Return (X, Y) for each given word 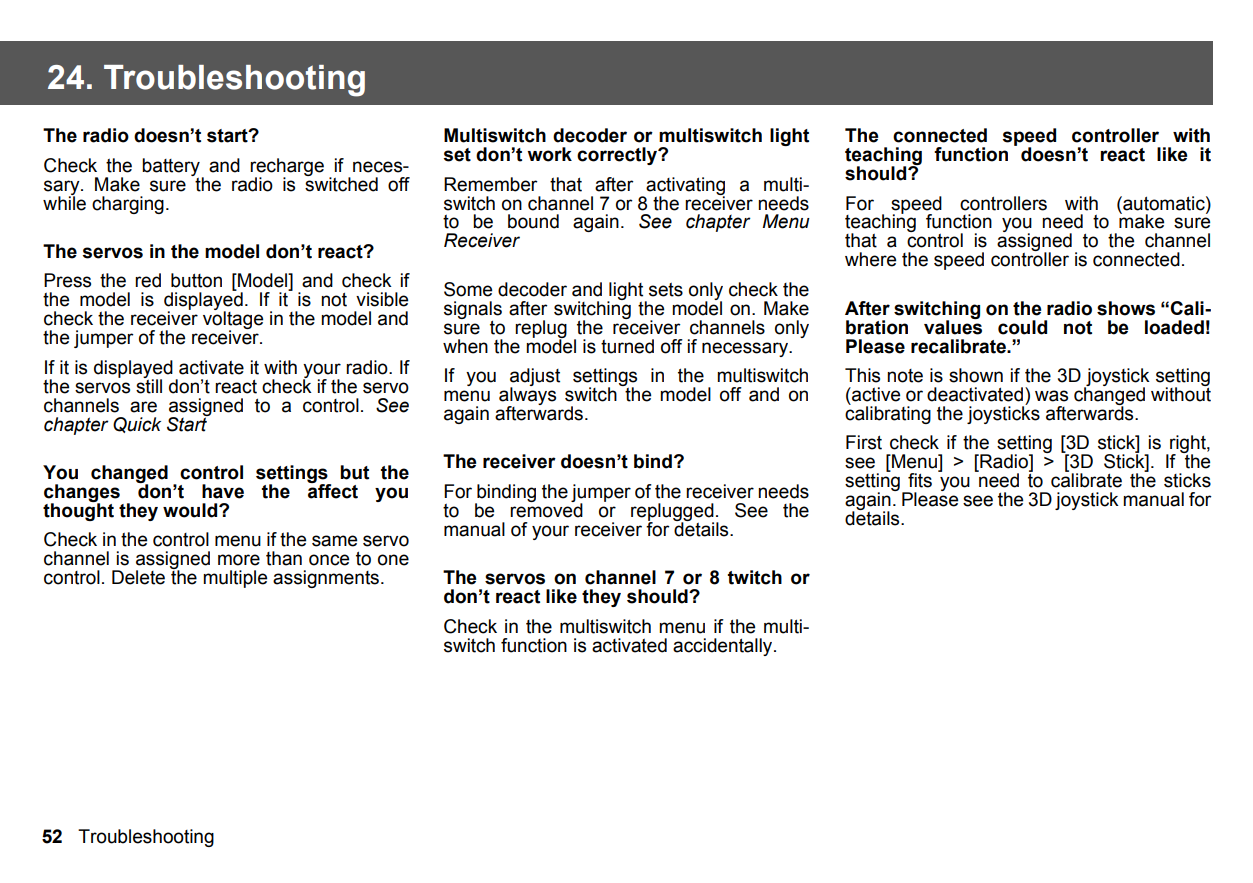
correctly (618, 156)
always (527, 396)
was (1051, 396)
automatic (1164, 203)
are (143, 407)
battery (171, 167)
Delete (138, 577)
